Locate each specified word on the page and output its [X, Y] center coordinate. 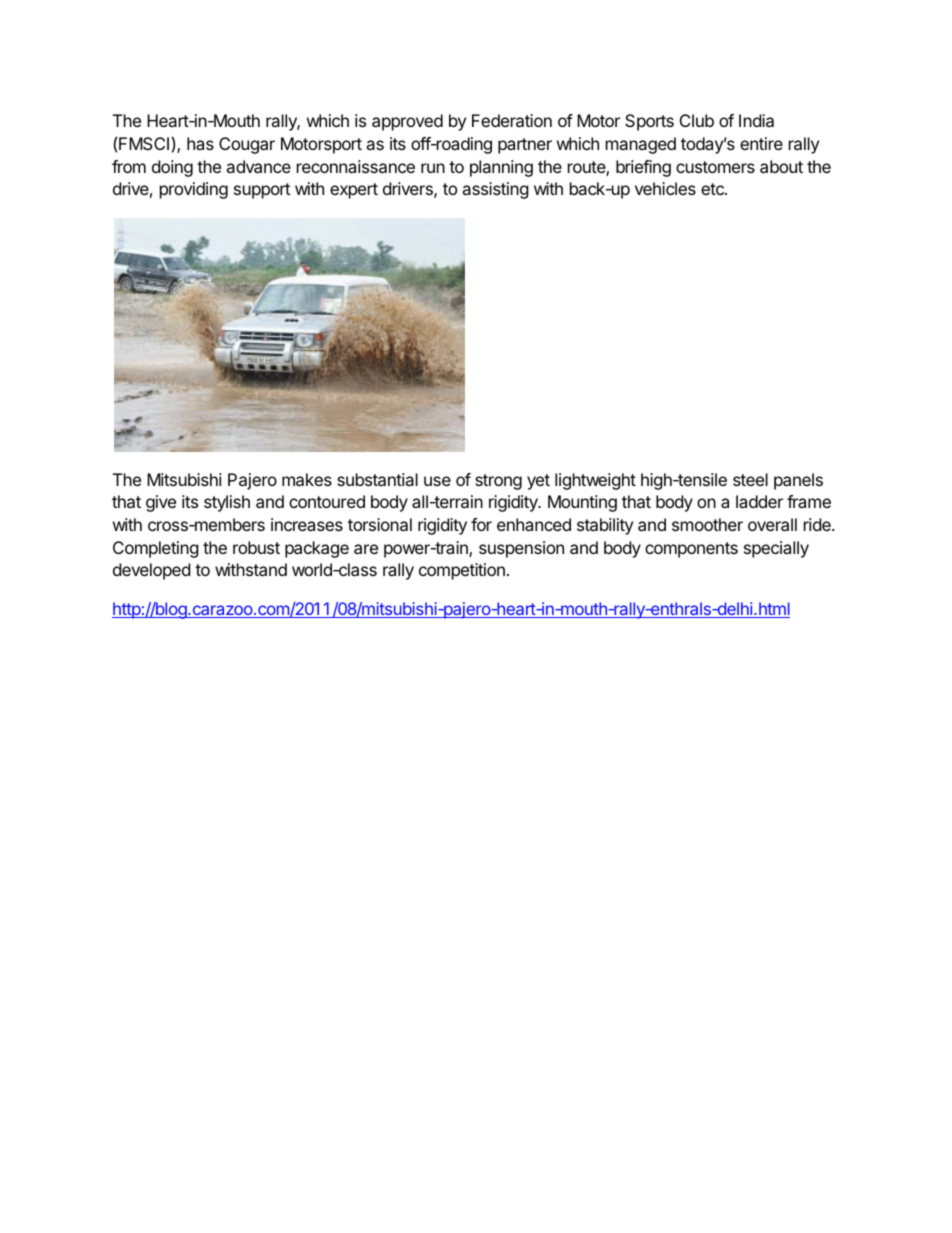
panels [798, 481]
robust [256, 547]
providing [194, 190]
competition [462, 571]
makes [307, 479]
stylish [227, 503]
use [437, 481]
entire [761, 143]
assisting [495, 190]
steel [750, 479]
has [200, 143]
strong [498, 482]
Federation [512, 120]
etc [713, 189]
